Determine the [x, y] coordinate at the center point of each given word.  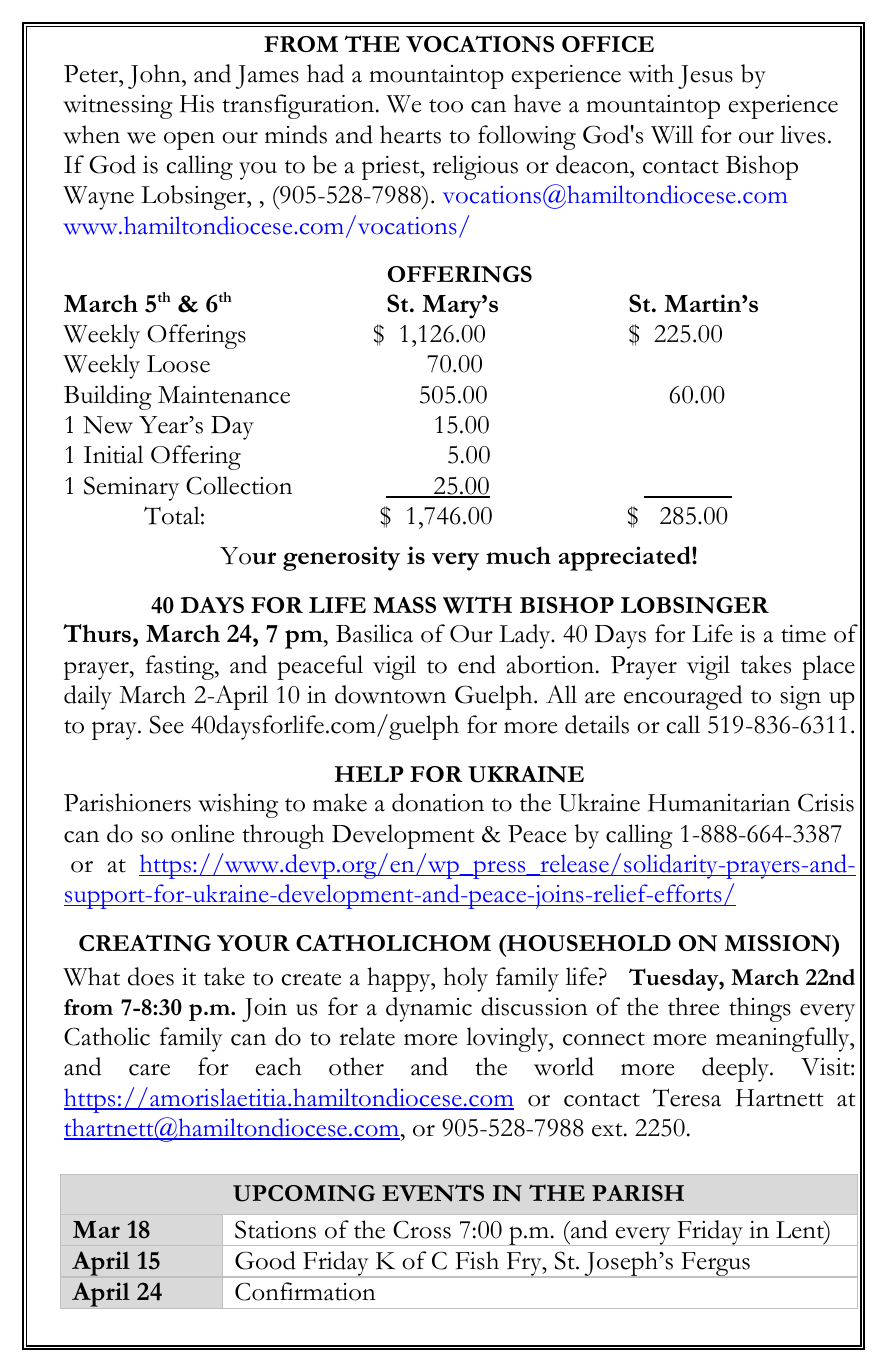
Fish [477, 1260]
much [518, 555]
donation [438, 802]
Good [265, 1260]
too [446, 106]
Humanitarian [719, 803]
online [202, 833]
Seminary [131, 488]
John [155, 76]
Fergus [715, 1265]
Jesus [705, 77]
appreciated [626, 558]
